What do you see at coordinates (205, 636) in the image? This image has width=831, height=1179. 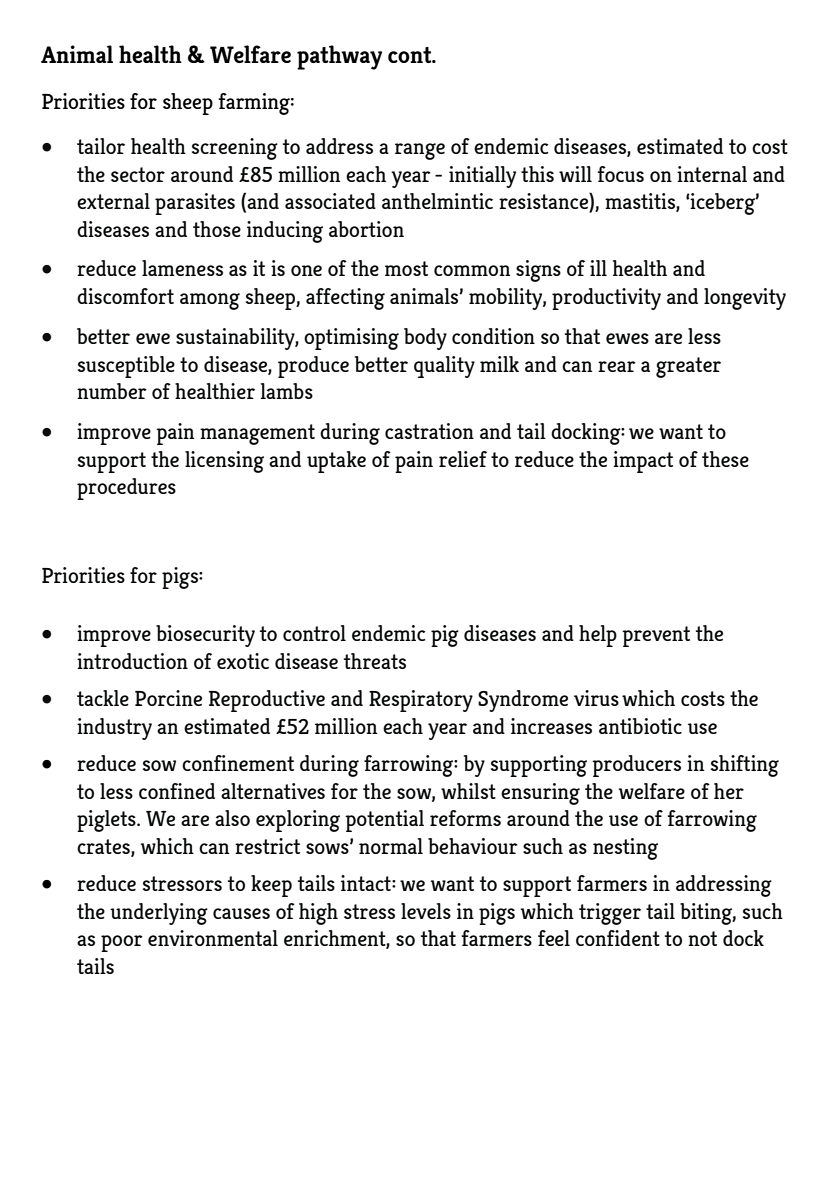 I see `biosecurity` at bounding box center [205, 636].
